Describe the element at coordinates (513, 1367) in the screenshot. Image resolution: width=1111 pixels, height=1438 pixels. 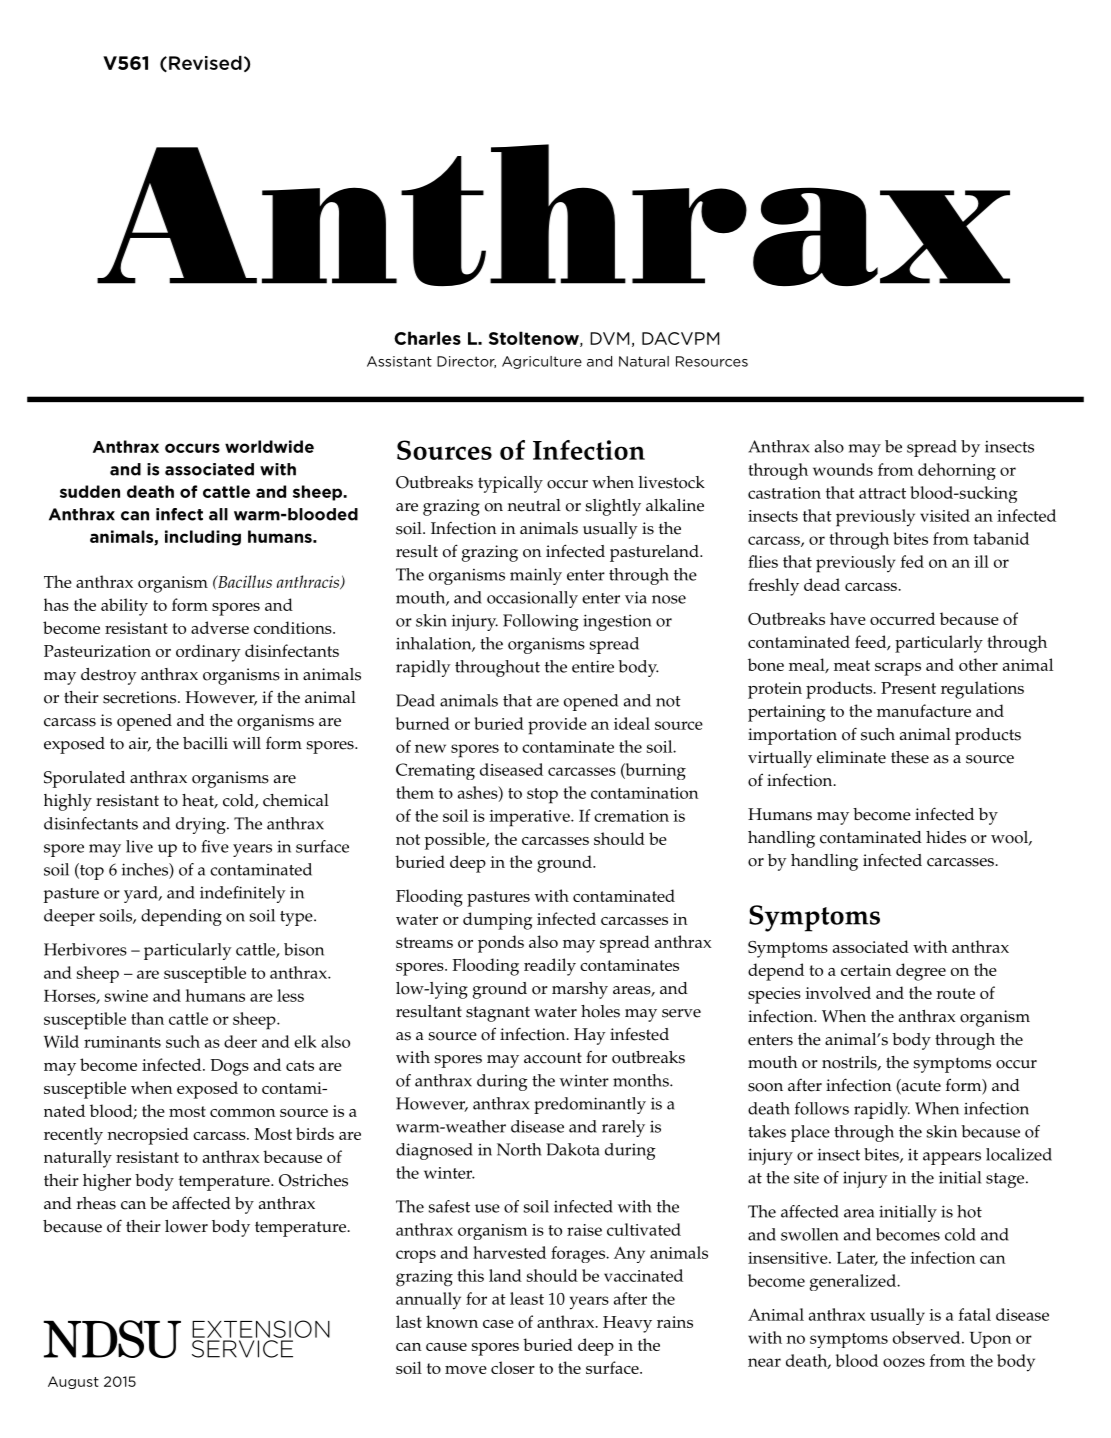
I see `closer` at that location.
